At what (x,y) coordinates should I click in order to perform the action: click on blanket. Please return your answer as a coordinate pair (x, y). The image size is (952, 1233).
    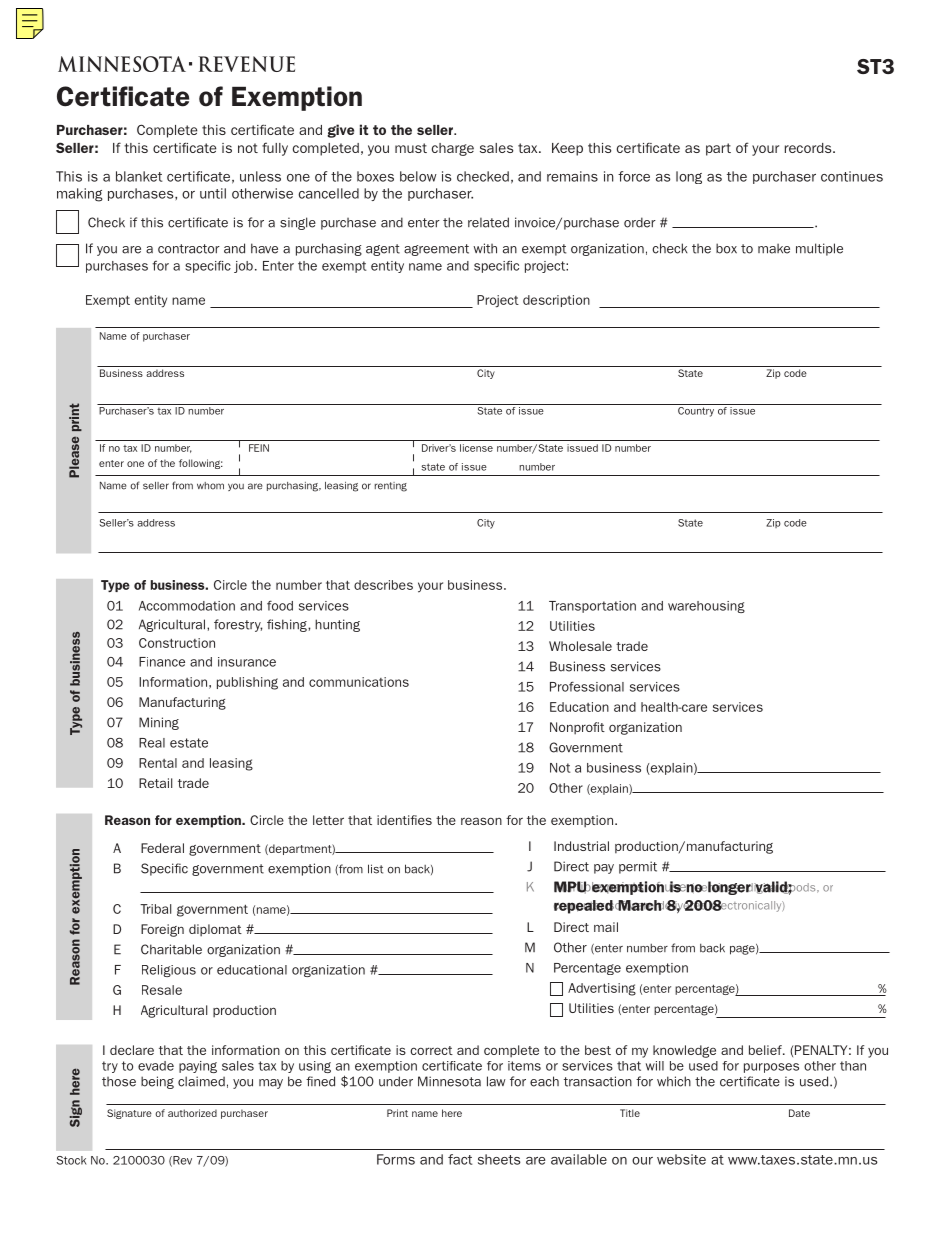
    Looking at the image, I should click on (139, 176).
